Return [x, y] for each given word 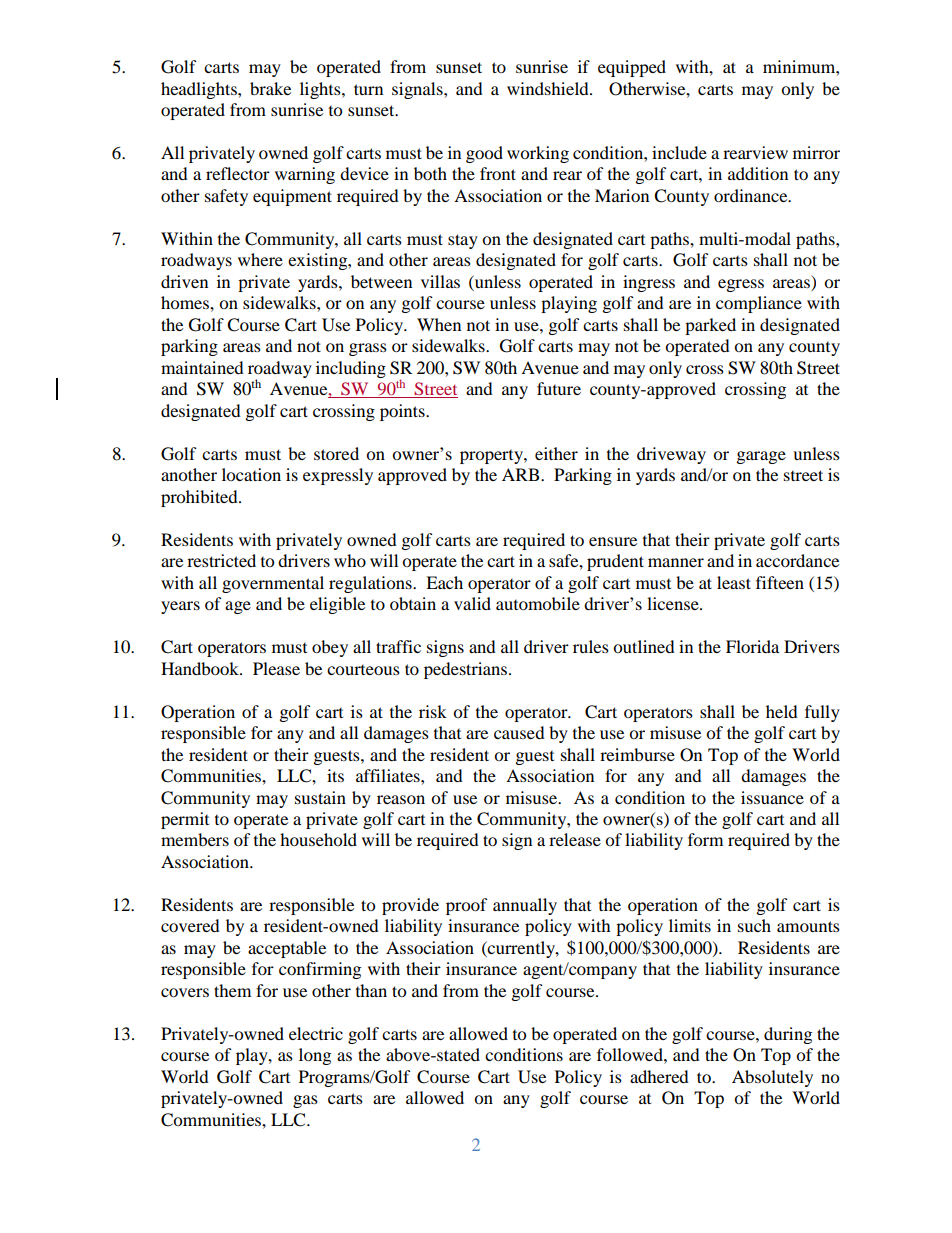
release [575, 839]
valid [472, 603]
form [705, 839]
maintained [202, 367]
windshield [549, 88]
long [315, 1056]
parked [710, 326]
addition [758, 173]
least [734, 582]
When [439, 324]
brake [270, 88]
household [318, 839]
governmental [273, 584]
